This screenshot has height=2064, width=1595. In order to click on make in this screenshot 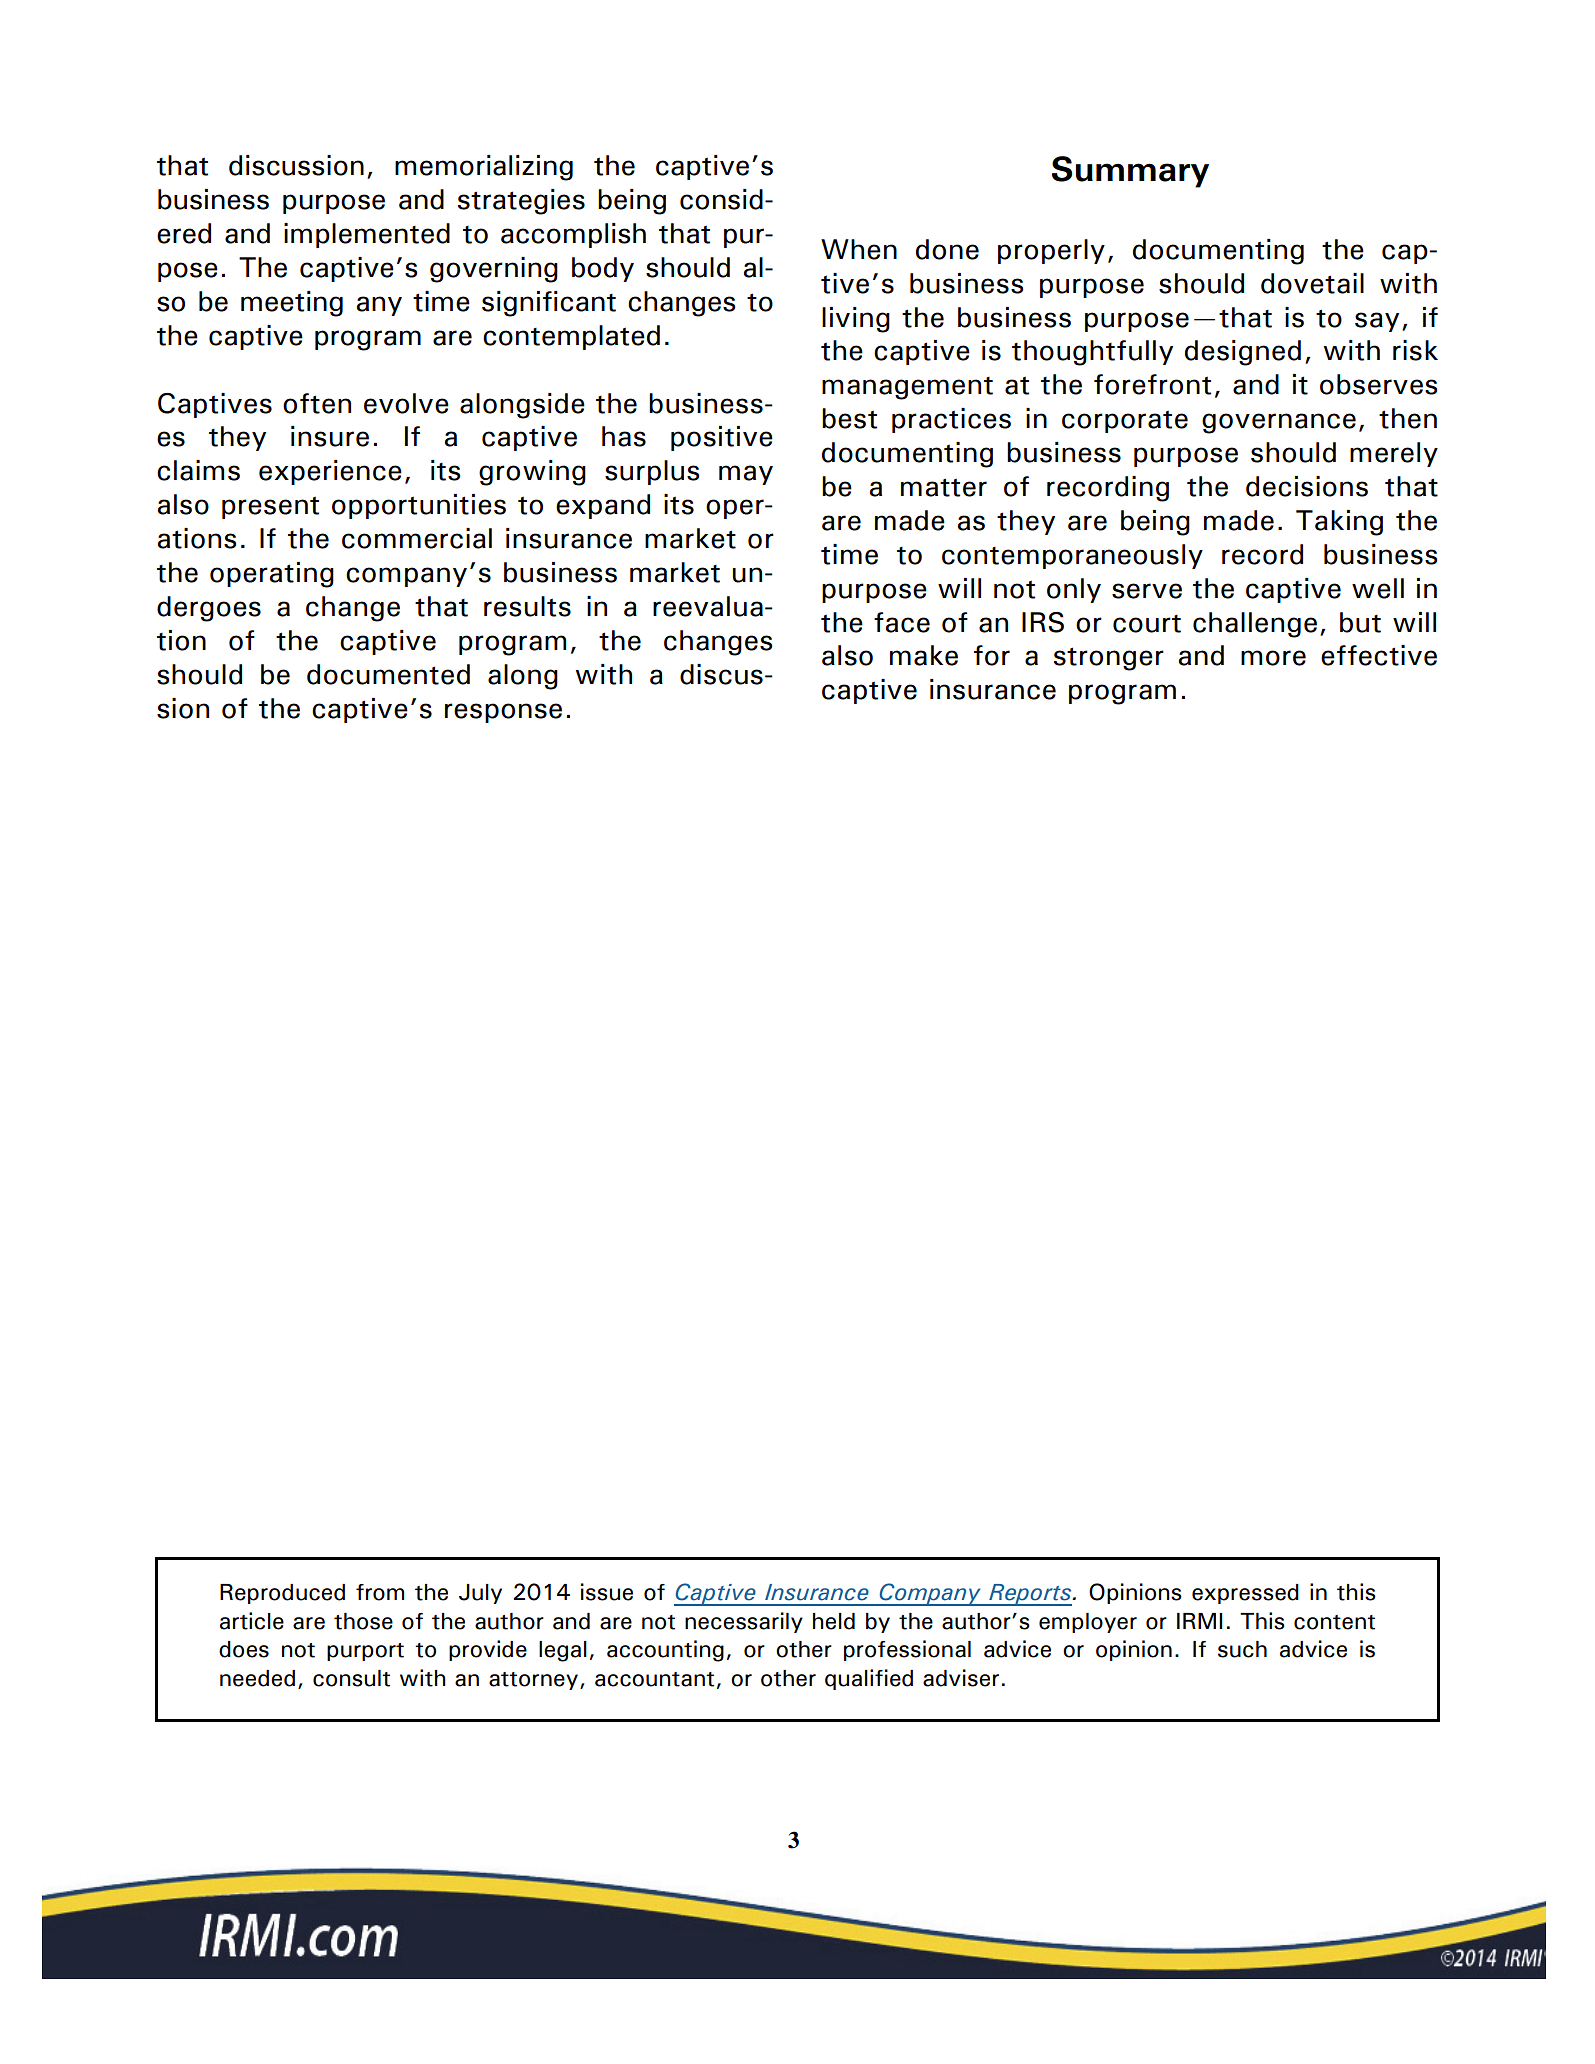, I will do `click(924, 655)`.
